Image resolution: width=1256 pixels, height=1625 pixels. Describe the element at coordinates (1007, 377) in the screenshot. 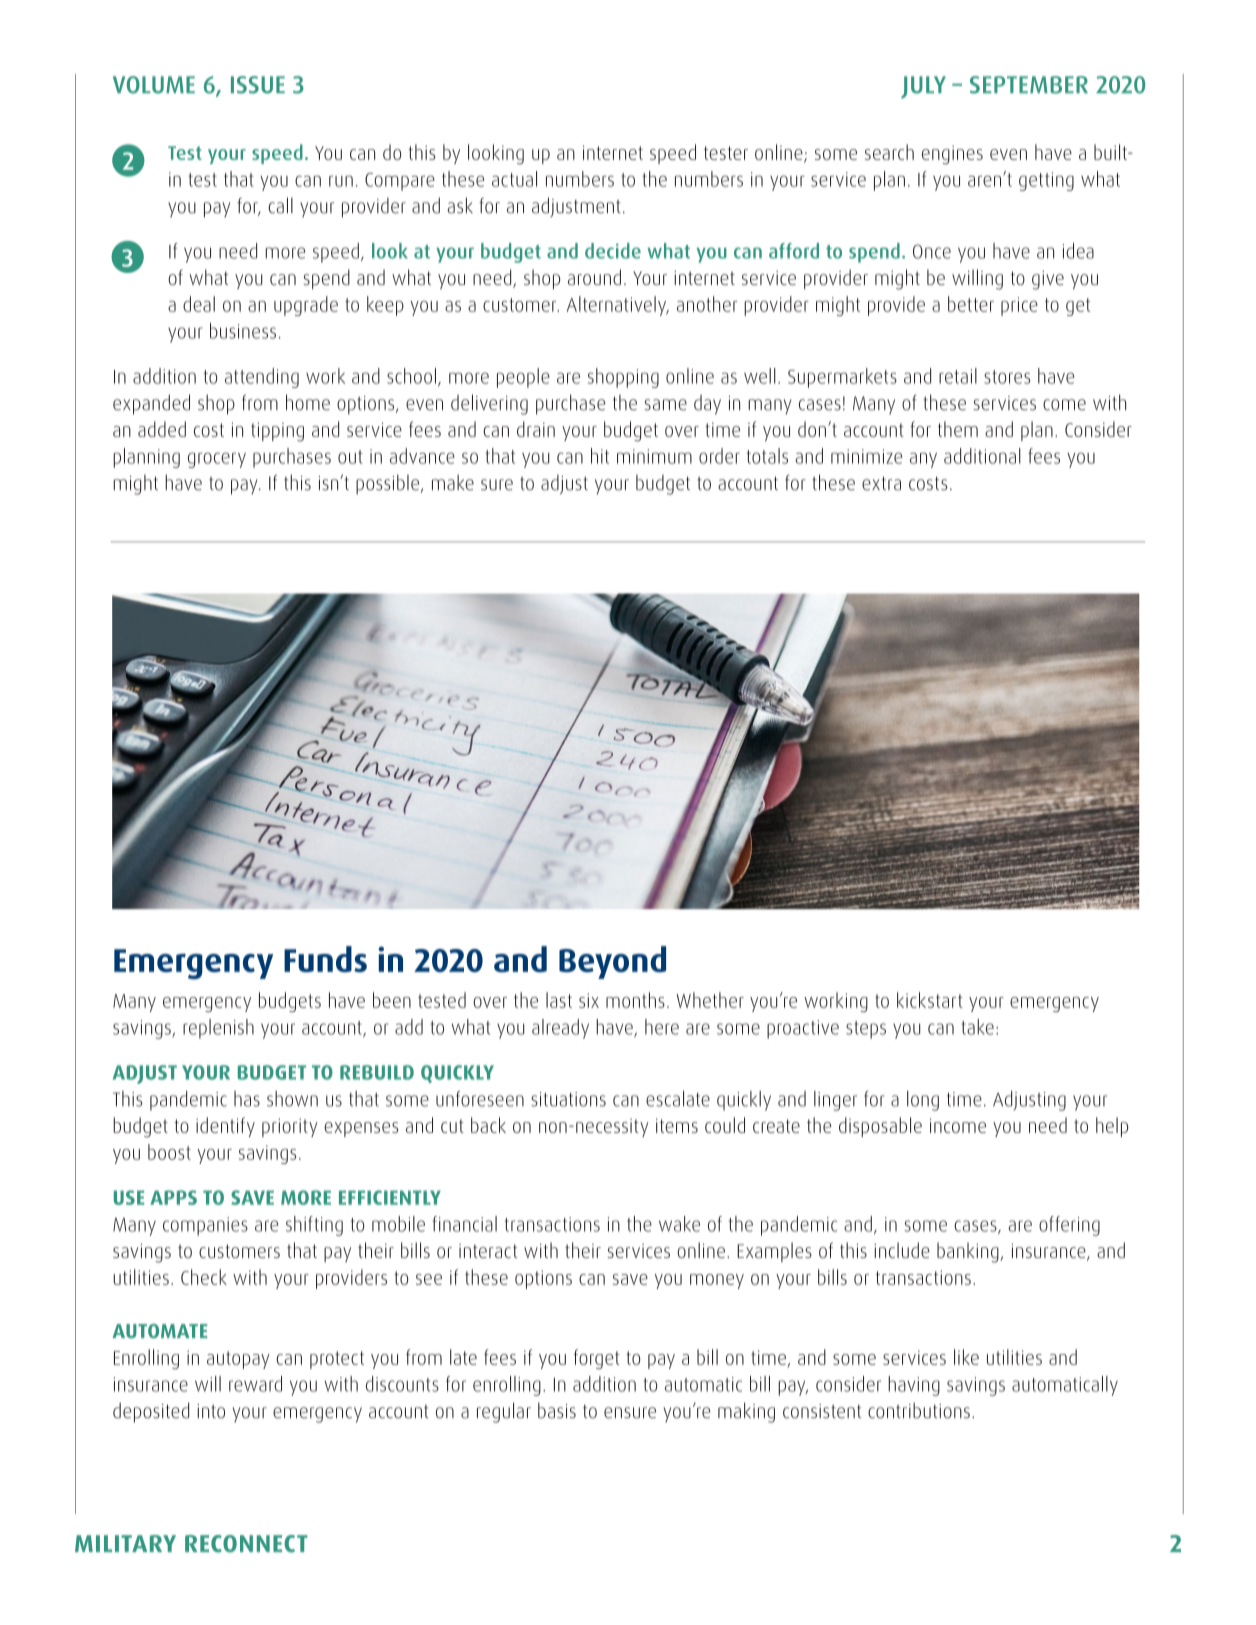

I see `stores` at that location.
